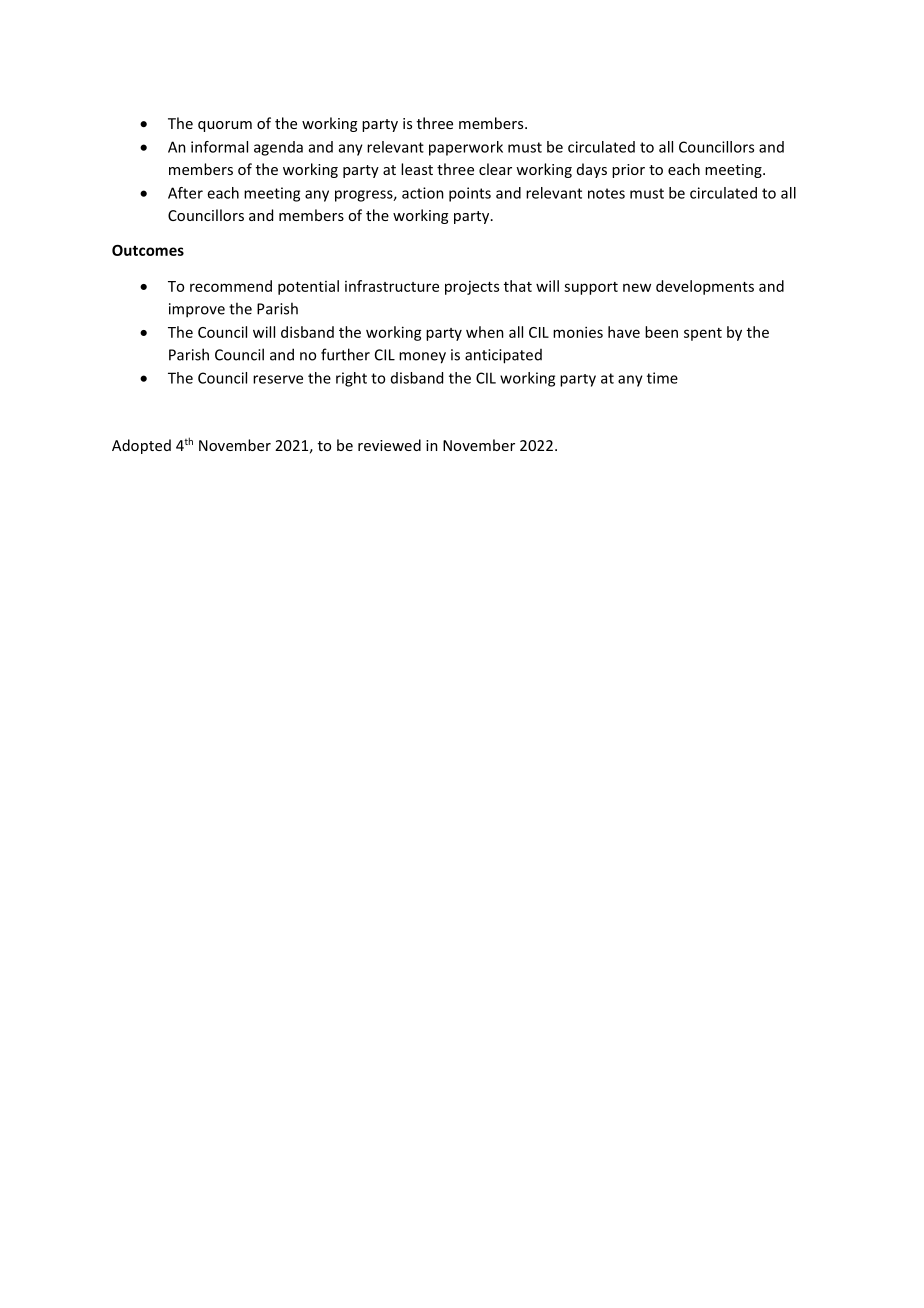 The width and height of the document is (924, 1308). Describe the element at coordinates (278, 379) in the document. I see `reserve` at that location.
